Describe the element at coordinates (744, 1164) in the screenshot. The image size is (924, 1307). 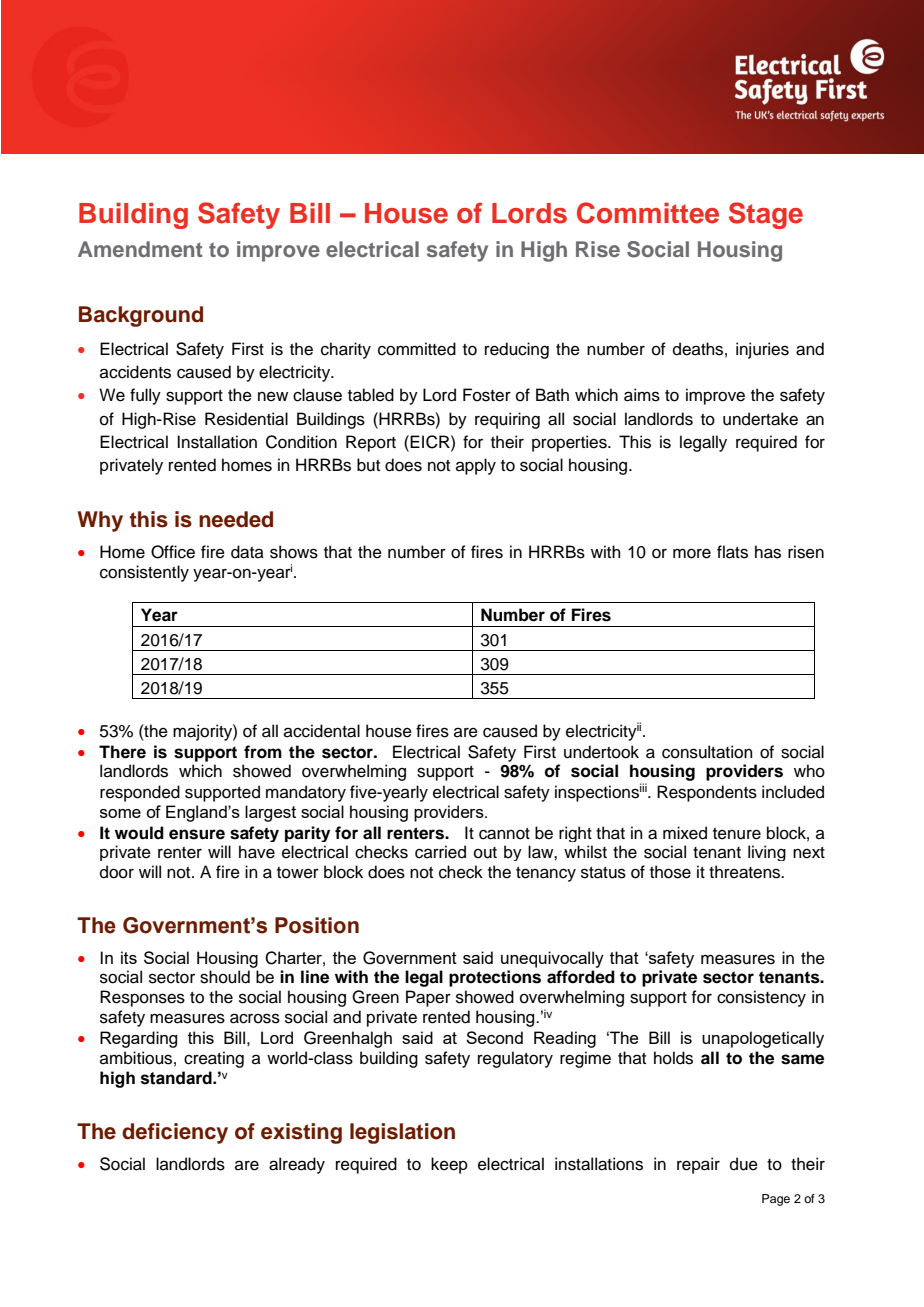
I see `due` at that location.
